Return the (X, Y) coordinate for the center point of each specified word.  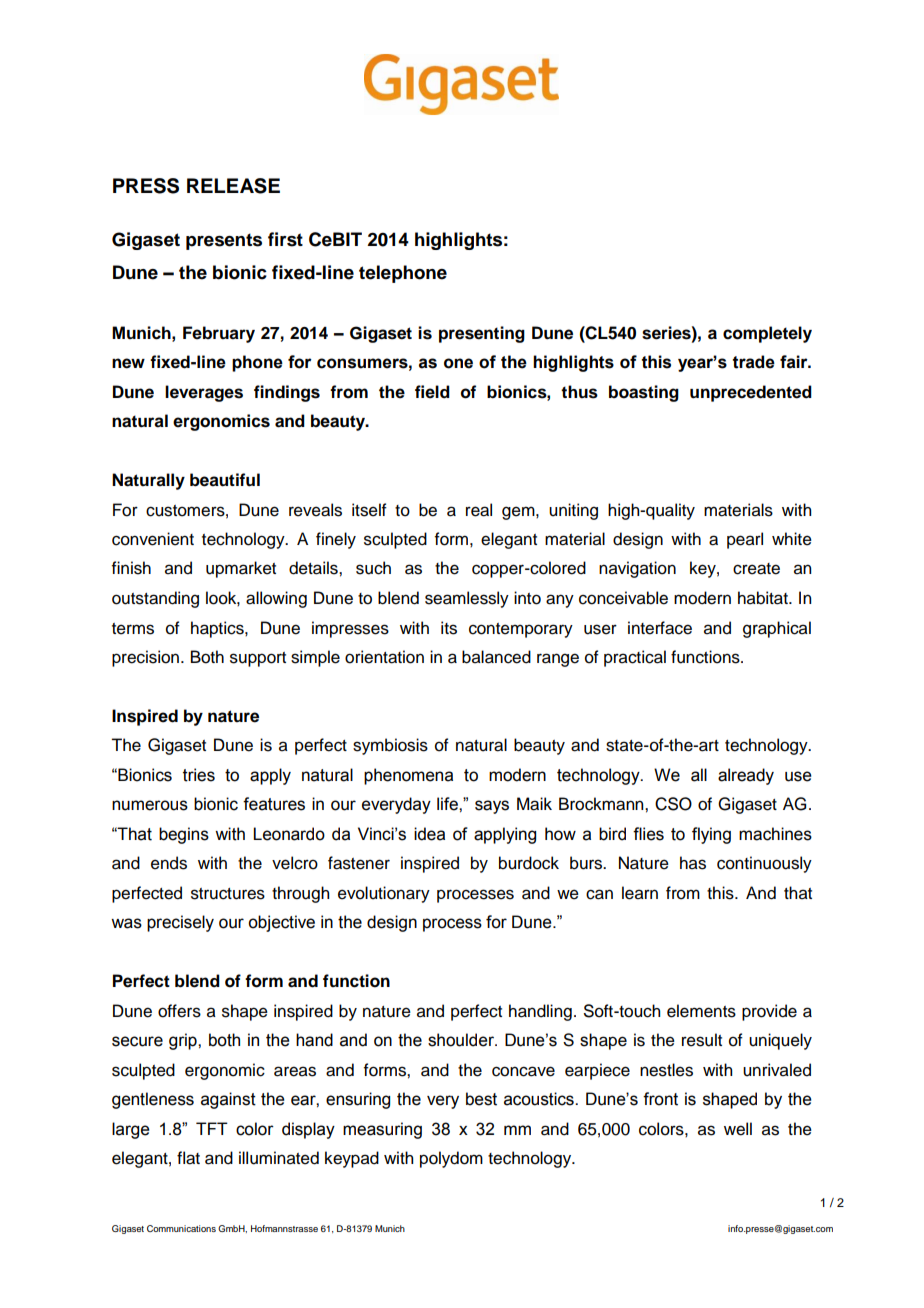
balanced (496, 657)
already (746, 776)
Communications (181, 1228)
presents (224, 241)
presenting (482, 334)
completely (767, 334)
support (258, 659)
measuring (382, 1130)
